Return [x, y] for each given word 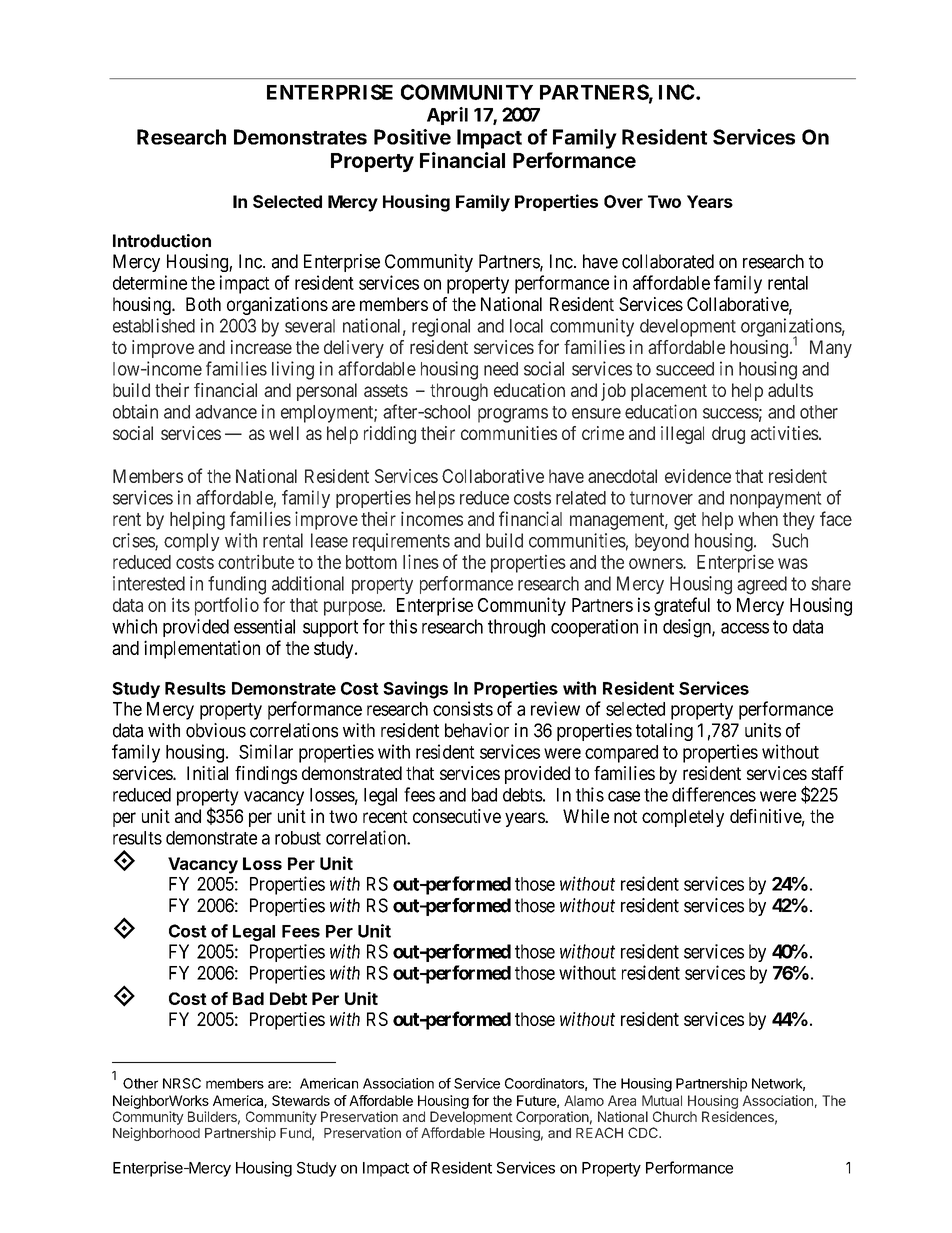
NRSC [182, 1083]
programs [513, 415]
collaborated [668, 261]
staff [827, 773]
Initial [207, 773]
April [447, 116]
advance [226, 412]
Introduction [162, 241]
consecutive [457, 816]
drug [728, 435]
